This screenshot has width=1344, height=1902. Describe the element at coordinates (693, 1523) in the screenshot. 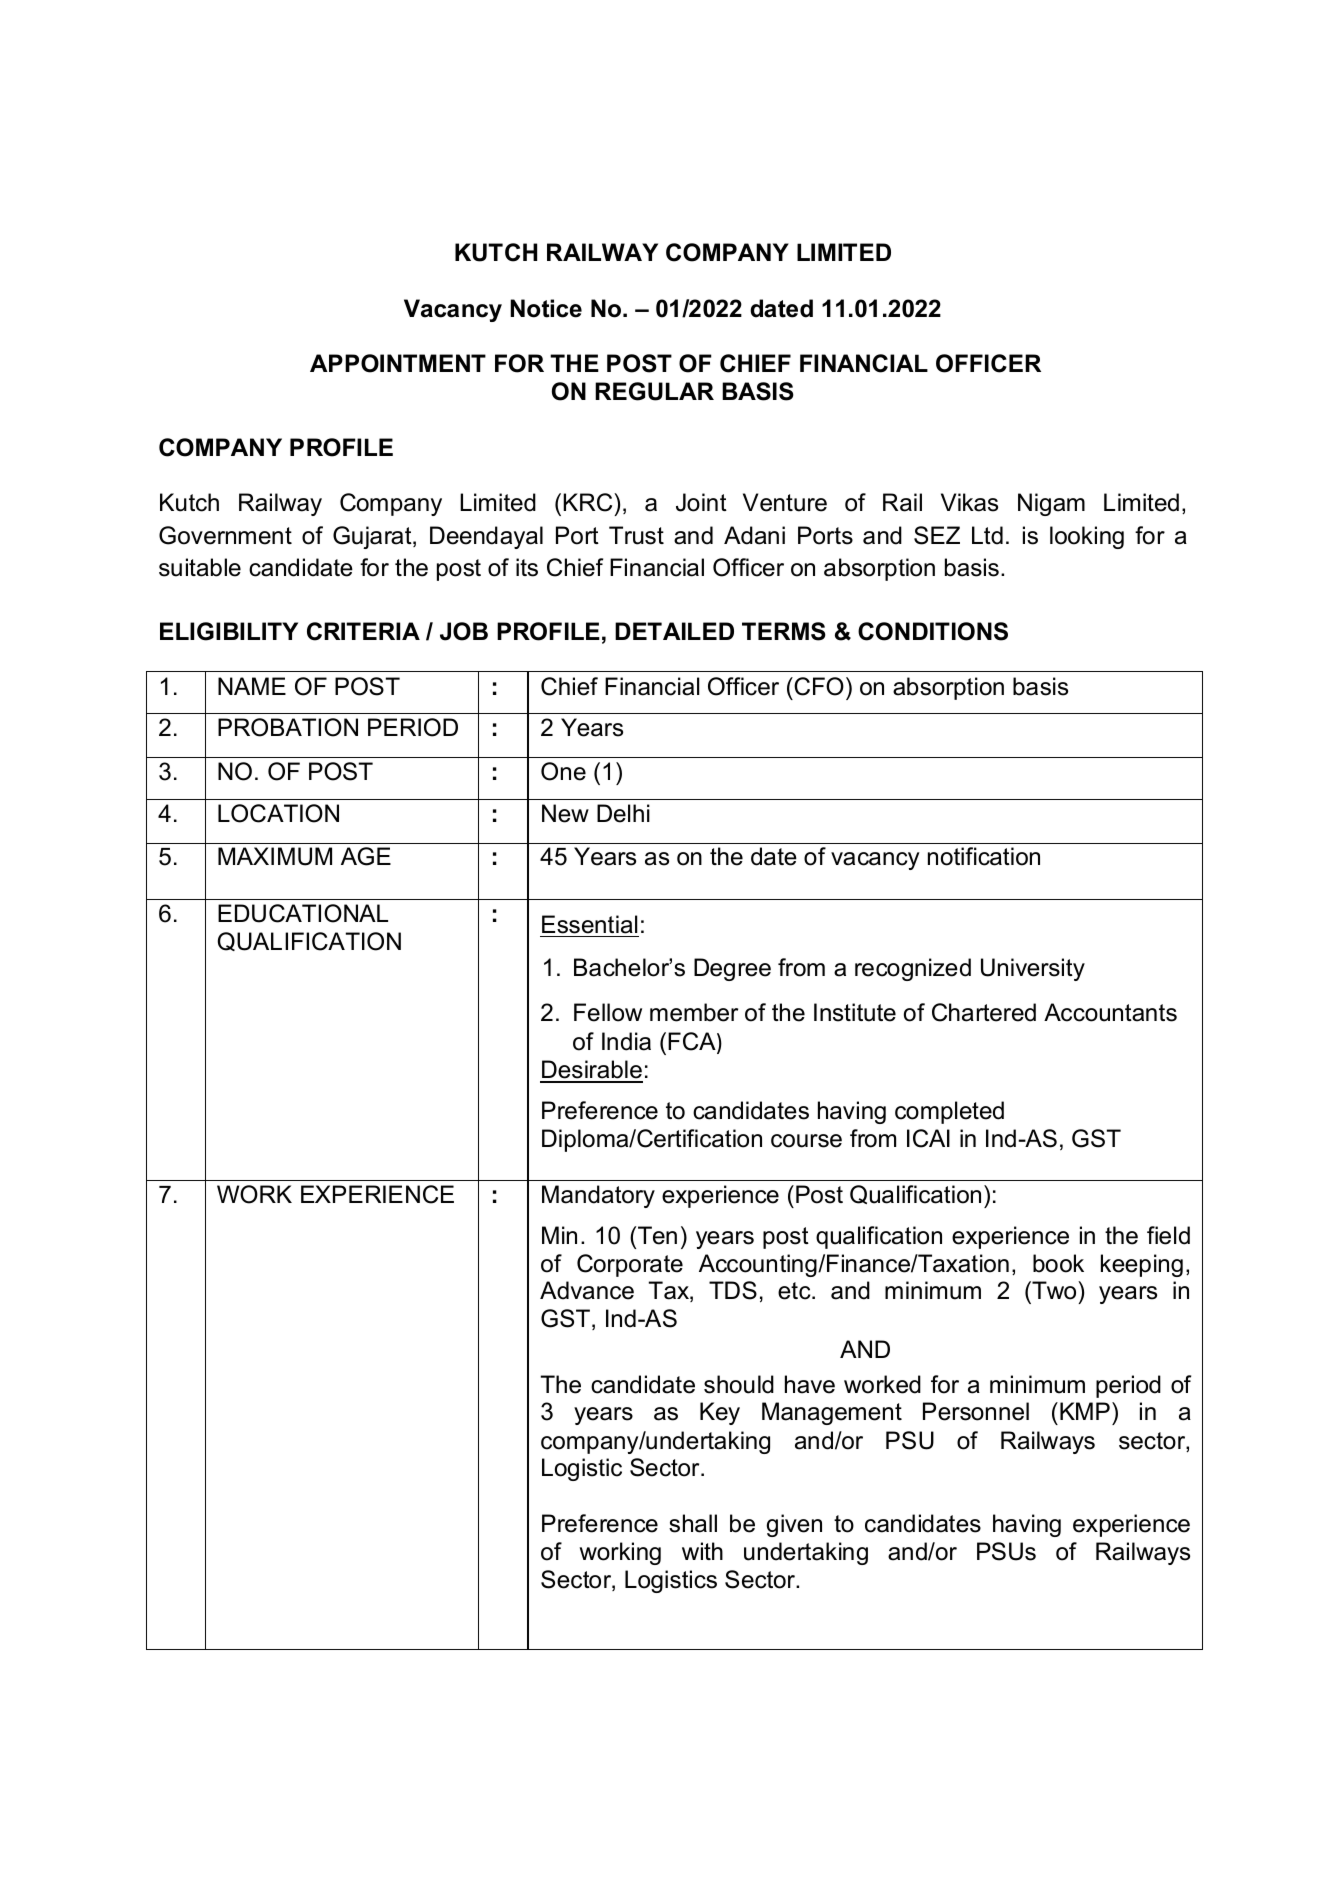

I see `shall` at that location.
